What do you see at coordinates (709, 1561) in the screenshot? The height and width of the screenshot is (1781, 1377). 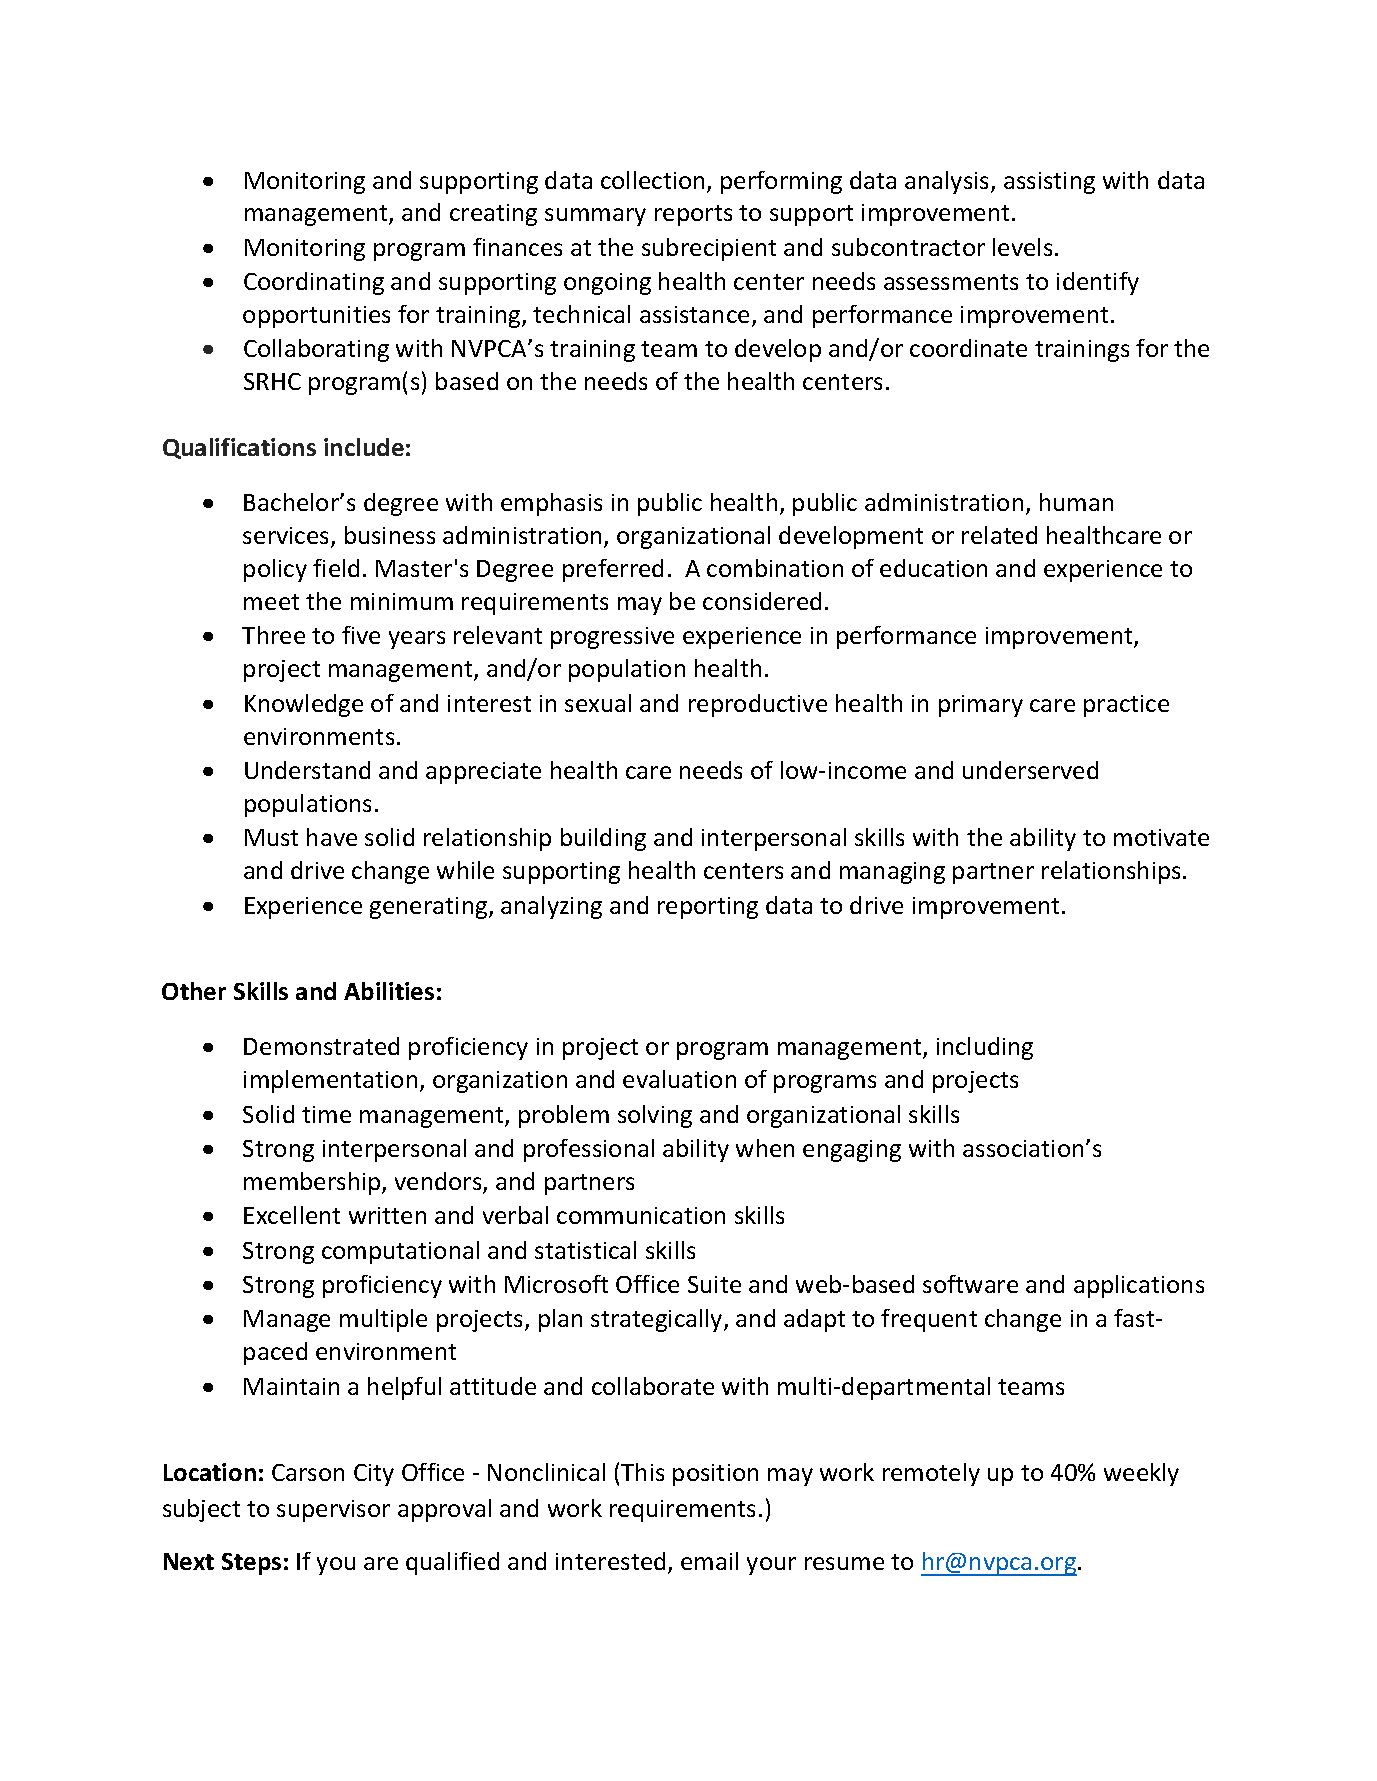 I see `email` at bounding box center [709, 1561].
